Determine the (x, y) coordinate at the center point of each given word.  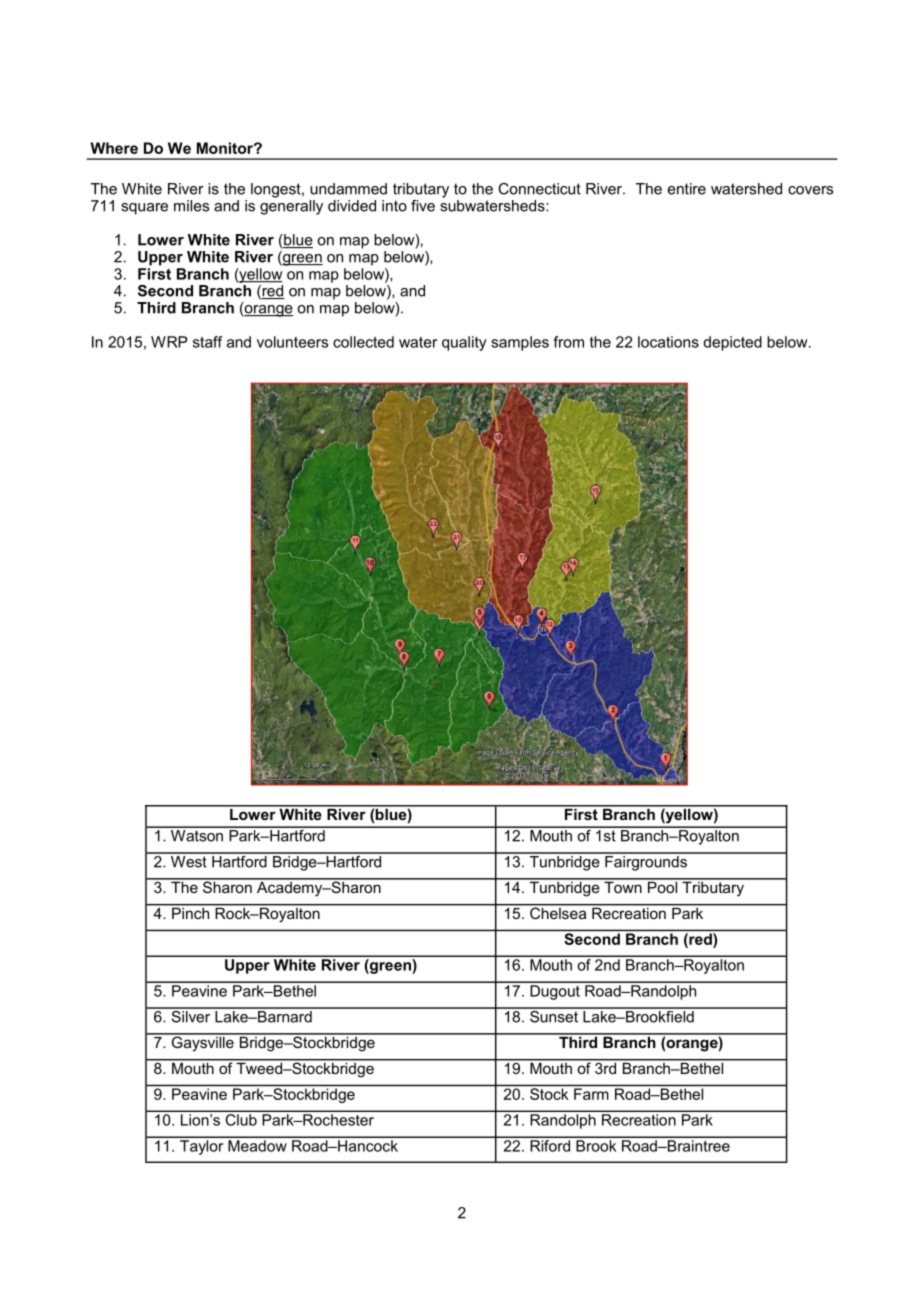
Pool (663, 886)
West (188, 860)
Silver (191, 1015)
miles (191, 206)
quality (464, 343)
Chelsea (558, 912)
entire (687, 189)
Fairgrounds (646, 862)
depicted (732, 343)
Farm (591, 1094)
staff (208, 342)
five (423, 206)
